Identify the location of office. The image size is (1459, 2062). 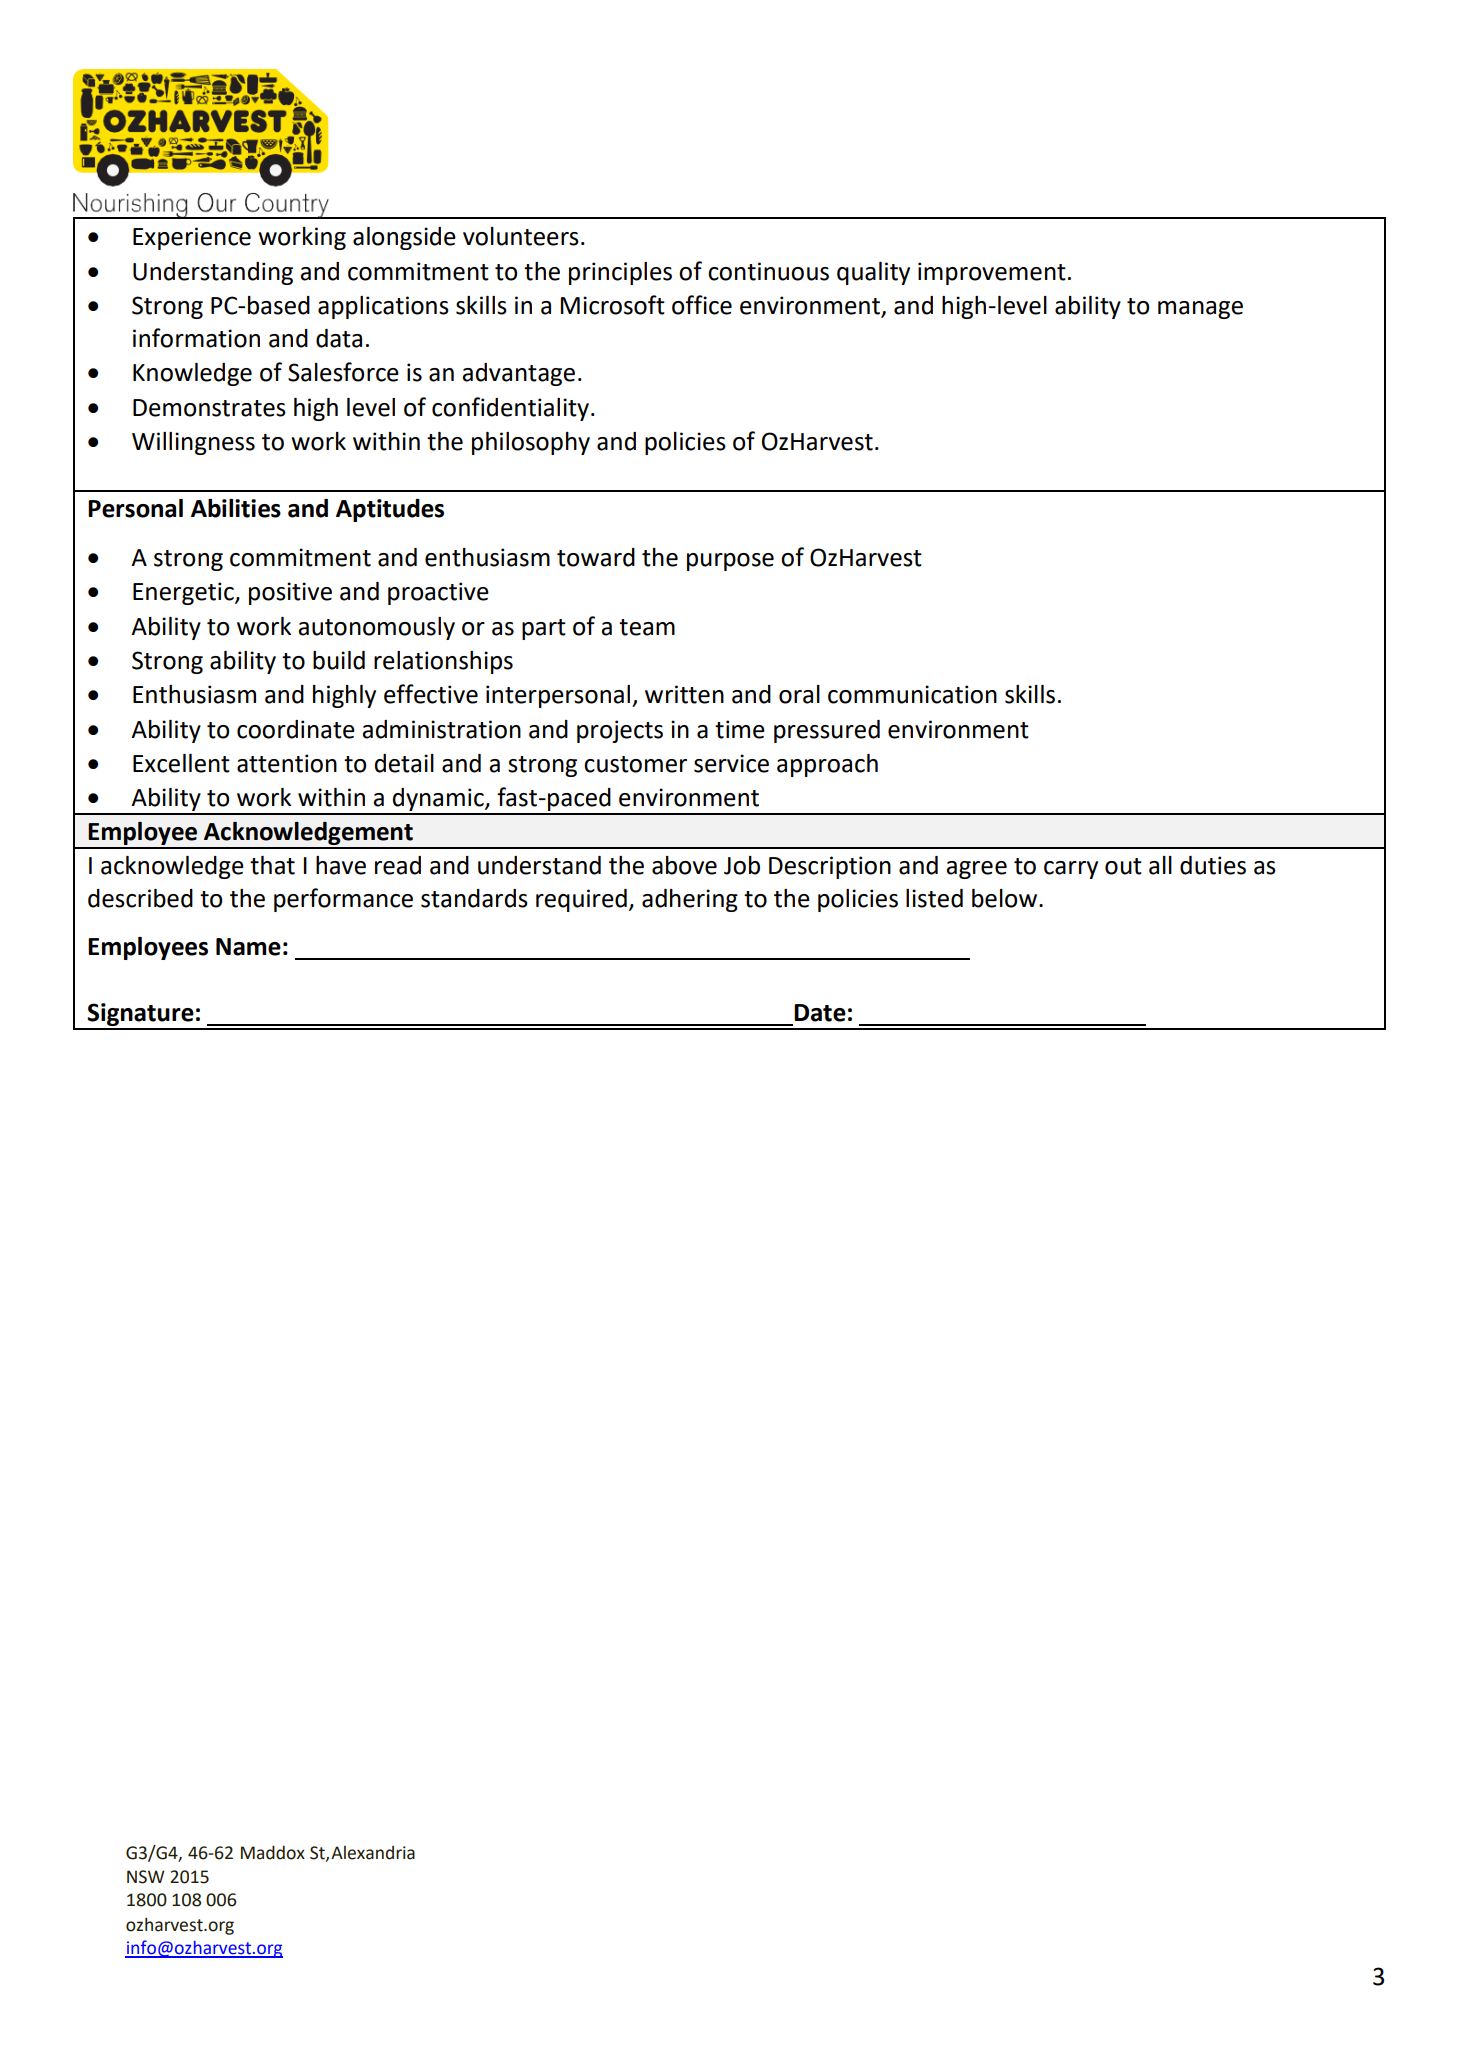
(702, 305).
